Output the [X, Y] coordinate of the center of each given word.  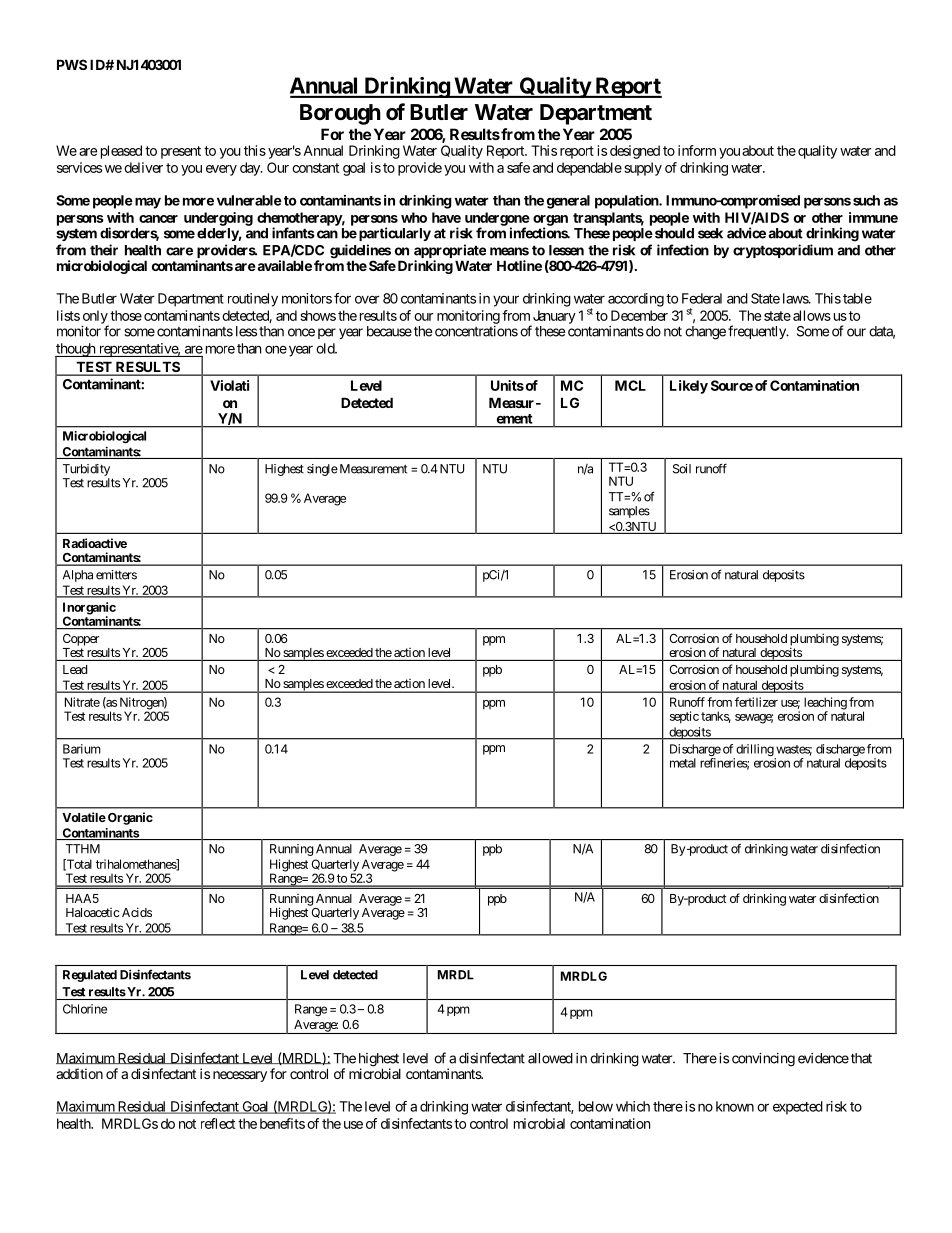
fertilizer [756, 702]
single [322, 470]
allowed [550, 1058]
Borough [340, 114]
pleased [121, 152]
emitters [116, 575]
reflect [218, 1123]
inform [697, 150]
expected [798, 1108]
